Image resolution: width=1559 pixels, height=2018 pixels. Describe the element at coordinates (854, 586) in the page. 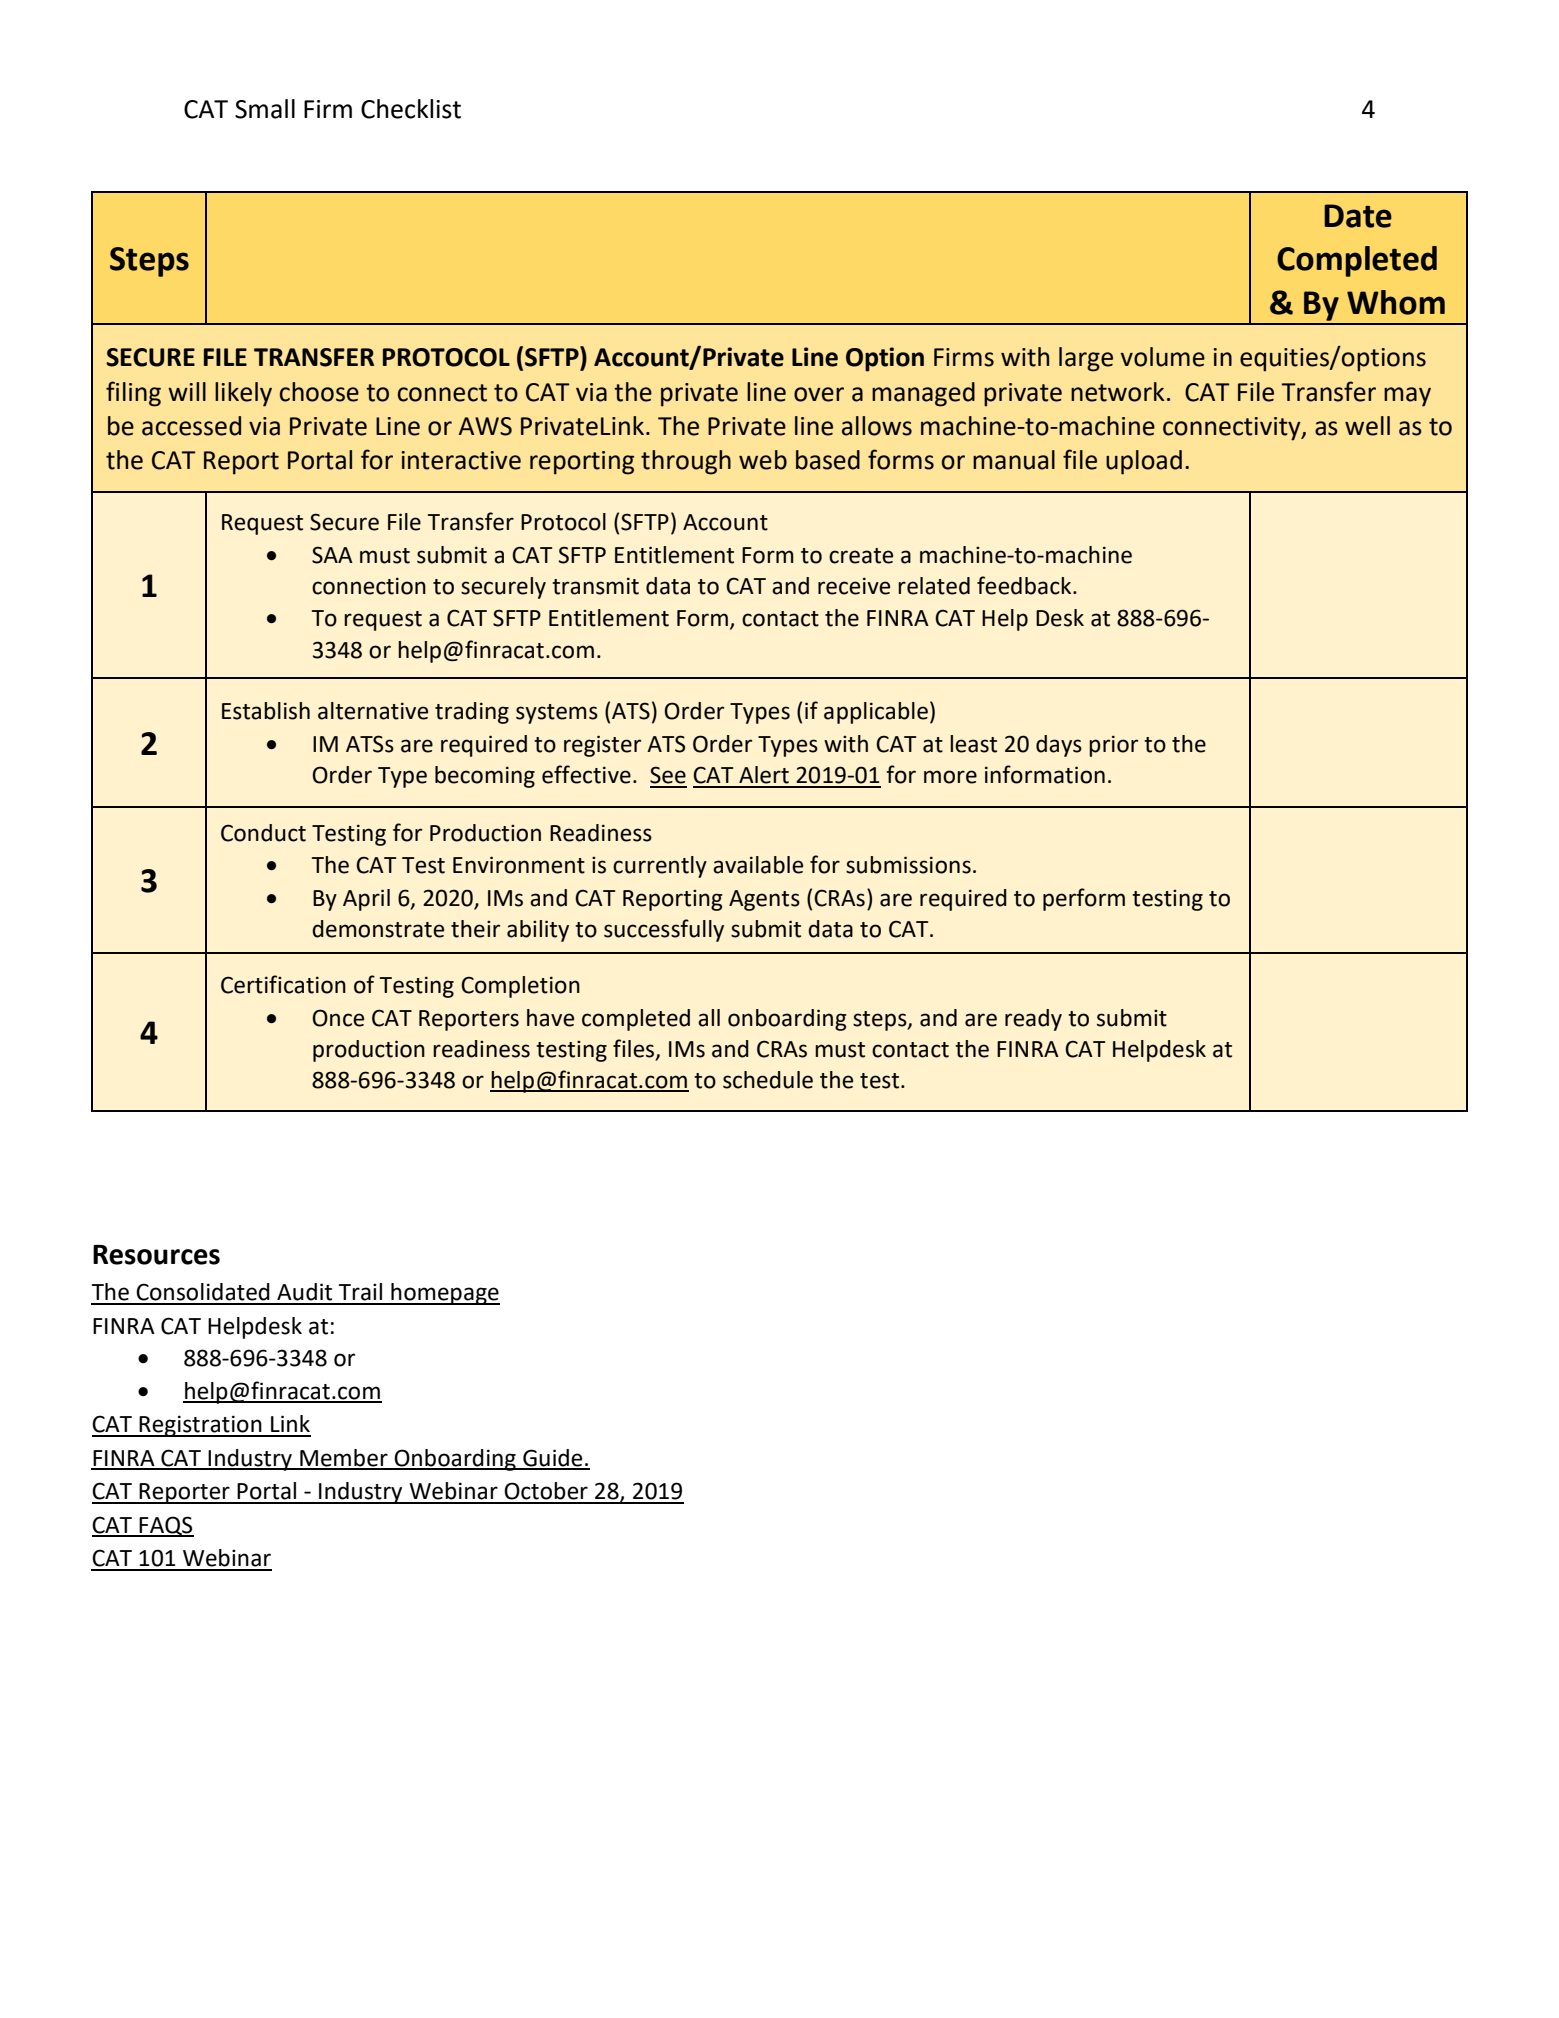

I see `receive` at that location.
